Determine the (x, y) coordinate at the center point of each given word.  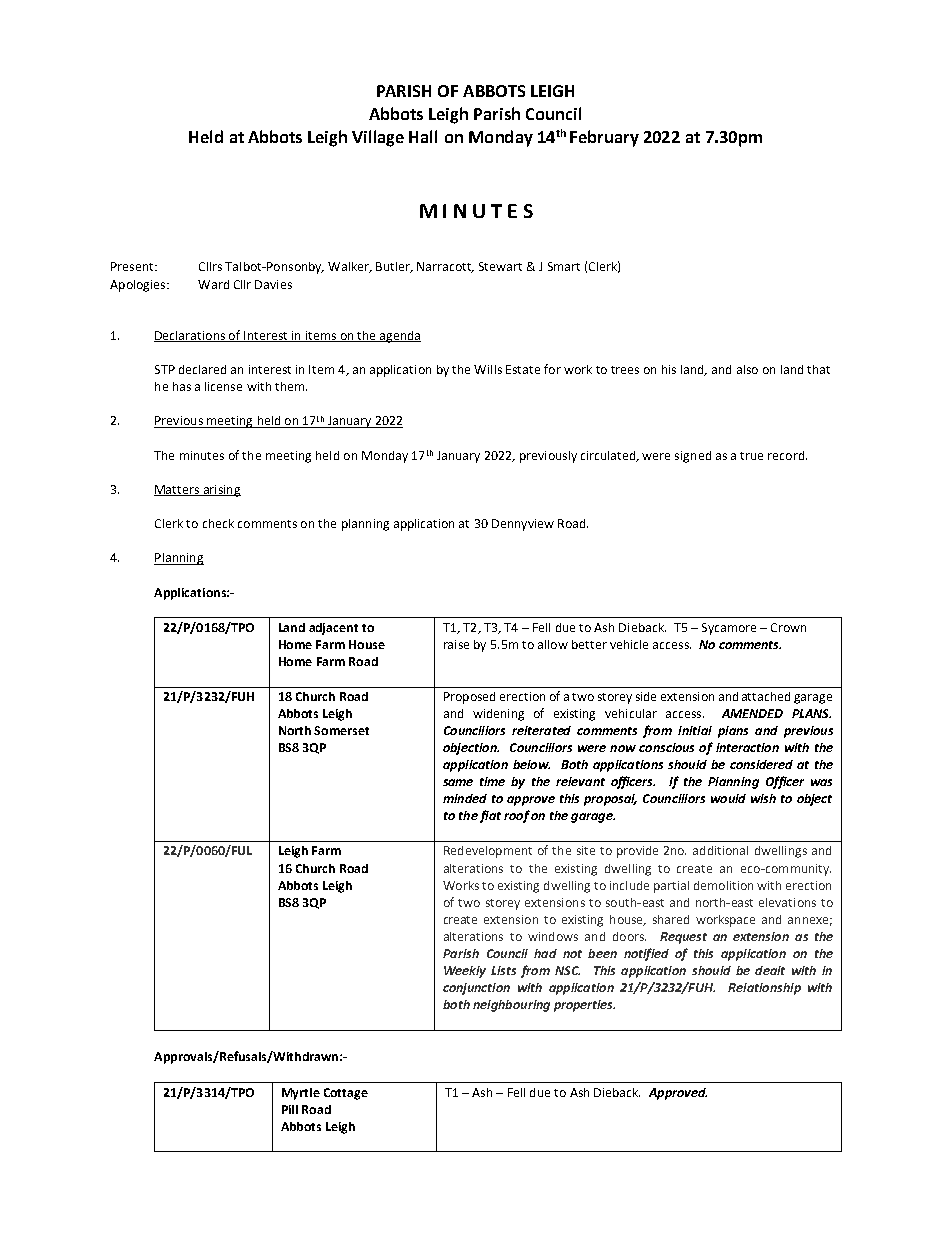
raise (456, 644)
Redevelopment (488, 852)
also (747, 369)
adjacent (333, 629)
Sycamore (729, 629)
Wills (488, 369)
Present (133, 266)
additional (720, 850)
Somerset (341, 730)
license (223, 386)
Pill (290, 1109)
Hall (423, 136)
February (604, 138)
